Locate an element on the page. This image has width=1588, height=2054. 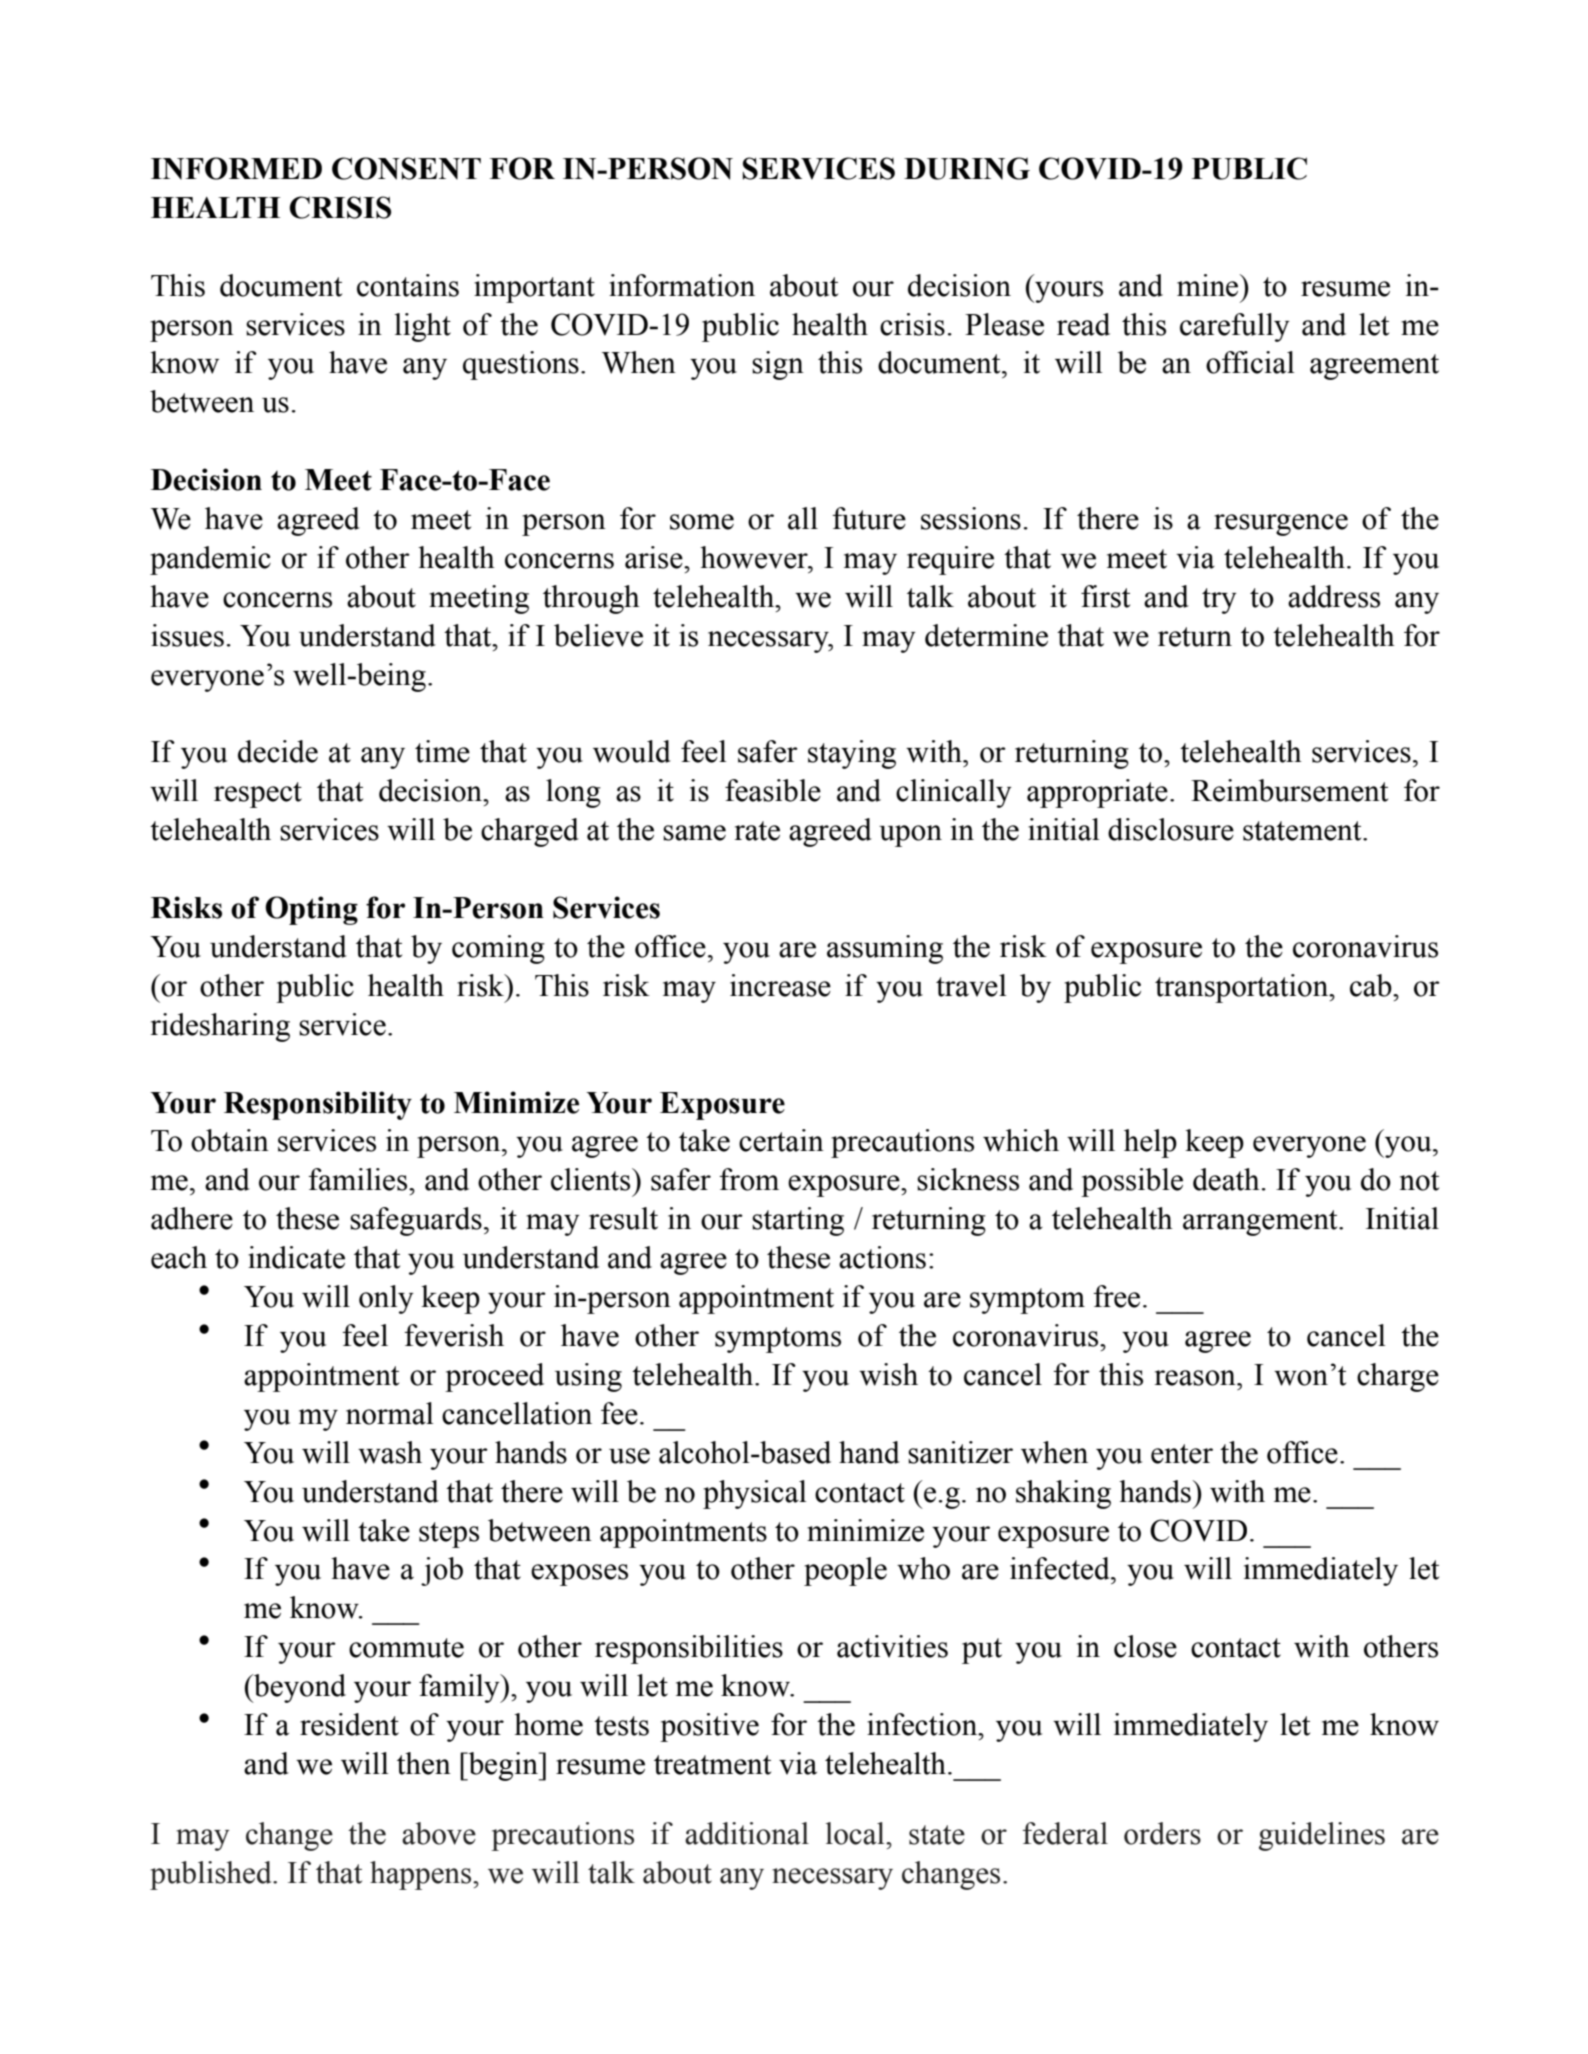
information is located at coordinates (682, 285).
